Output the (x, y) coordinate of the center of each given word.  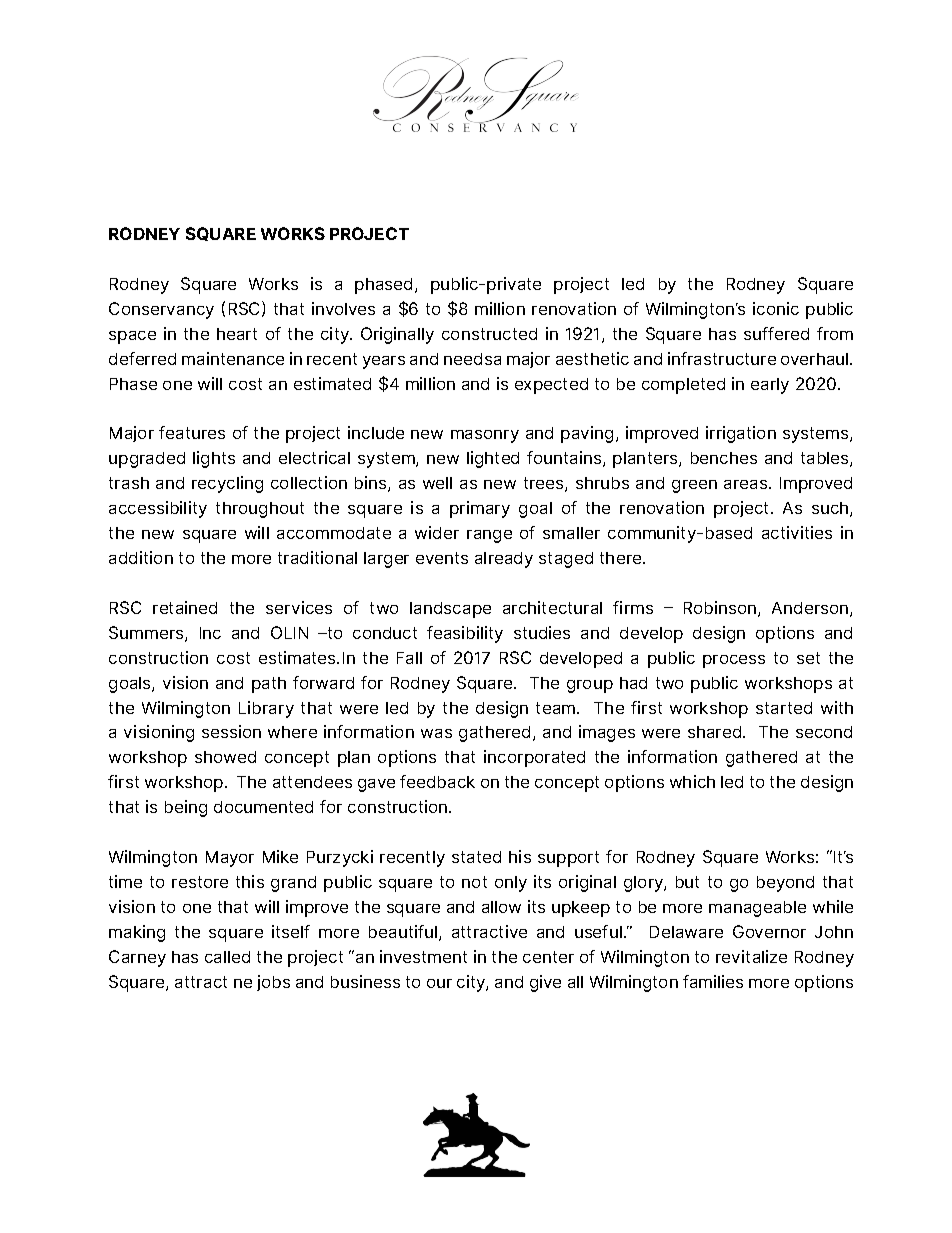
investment (423, 956)
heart (237, 334)
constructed (489, 334)
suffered (776, 333)
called (227, 957)
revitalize (751, 956)
